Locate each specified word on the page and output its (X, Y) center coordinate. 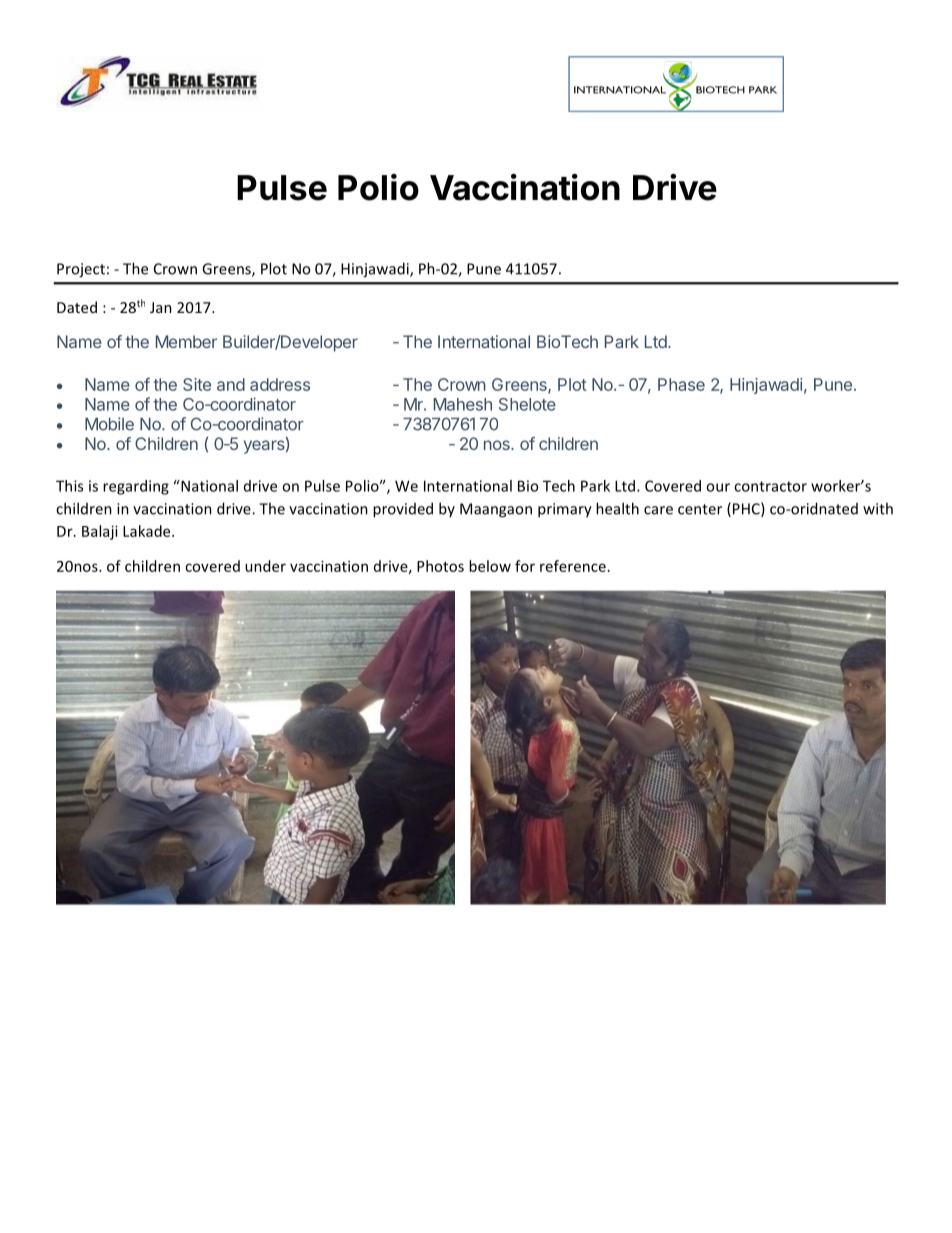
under (265, 566)
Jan (161, 307)
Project (81, 270)
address (280, 384)
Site (197, 384)
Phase (681, 384)
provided (403, 510)
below (490, 566)
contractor (770, 486)
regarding (136, 487)
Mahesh (463, 404)
